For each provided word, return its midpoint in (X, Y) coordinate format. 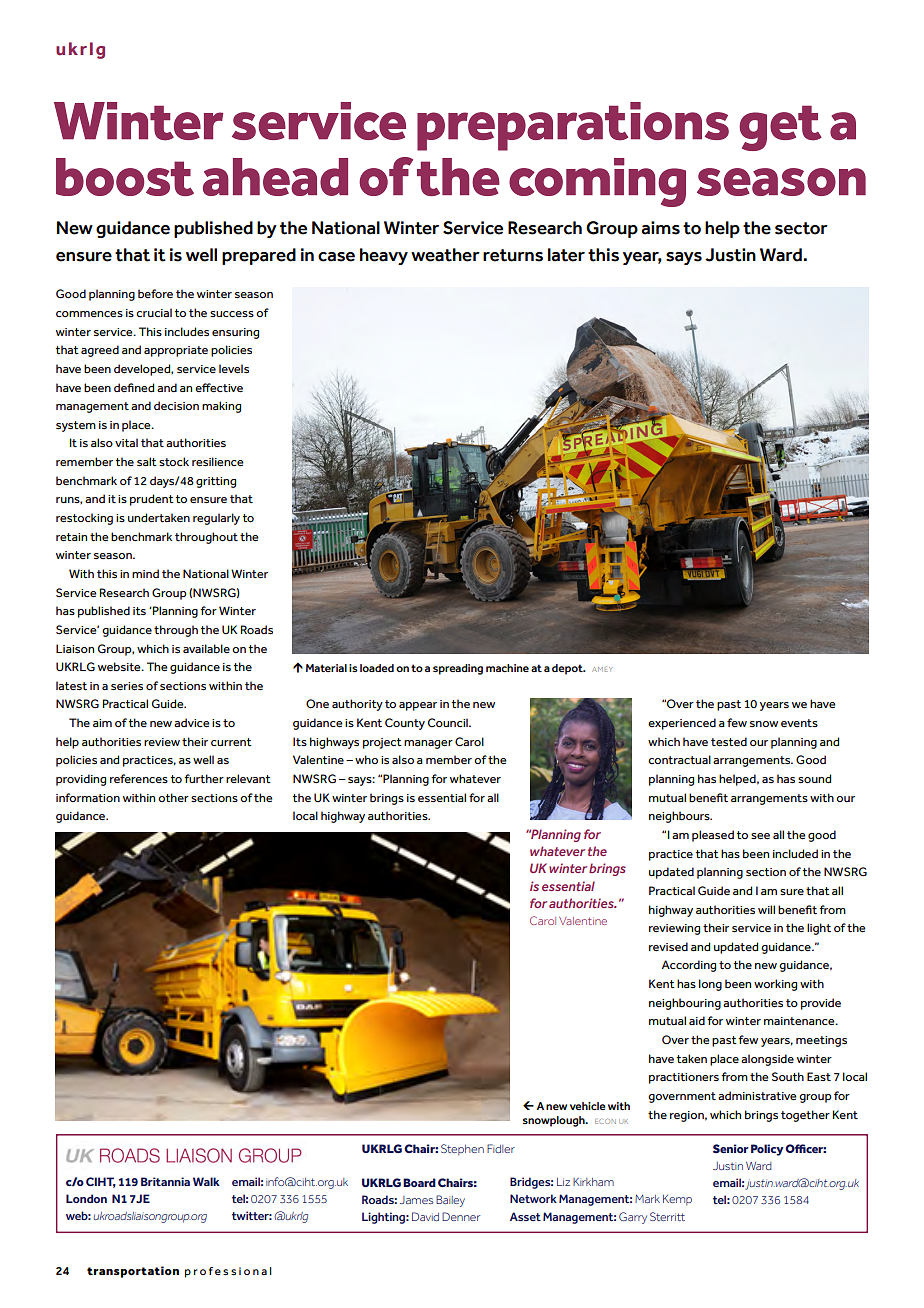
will (766, 909)
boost (125, 177)
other (173, 797)
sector (801, 228)
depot (568, 669)
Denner (461, 1216)
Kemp (677, 1200)
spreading (458, 669)
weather (445, 255)
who (366, 759)
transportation (133, 1272)
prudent (152, 500)
